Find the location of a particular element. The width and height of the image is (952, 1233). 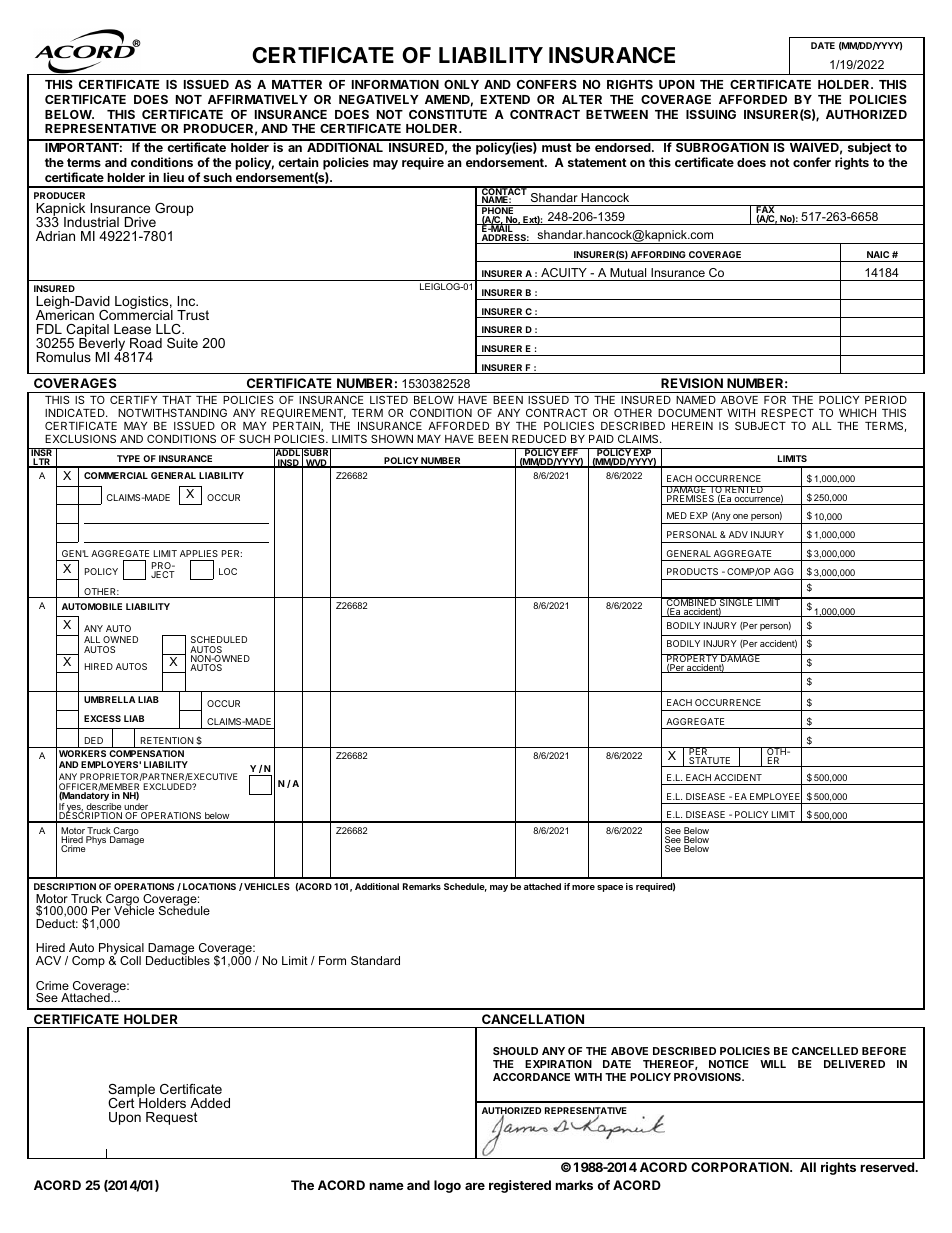

STATUTE is located at coordinates (710, 762).
